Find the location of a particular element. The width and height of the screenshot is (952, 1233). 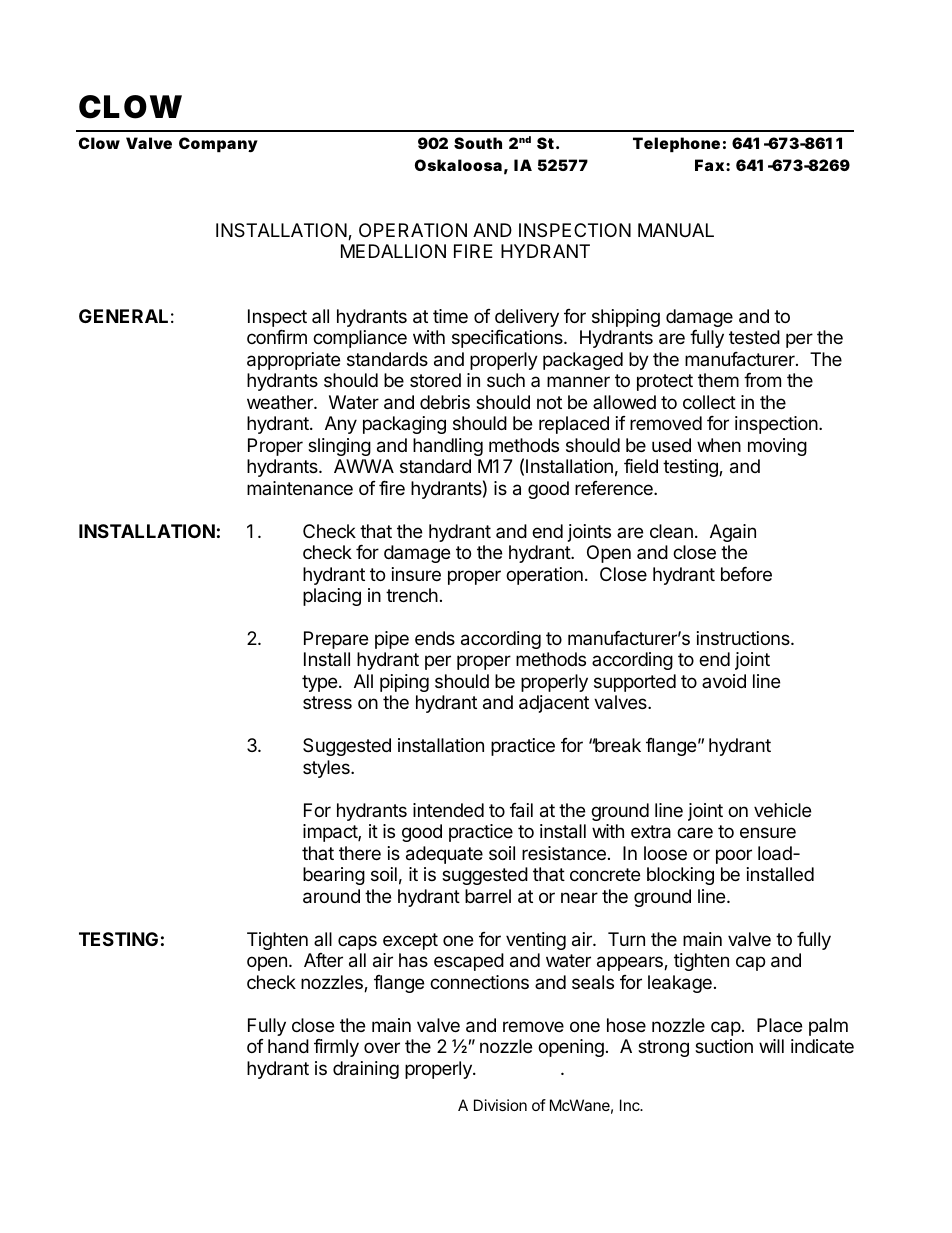

South is located at coordinates (478, 143).
